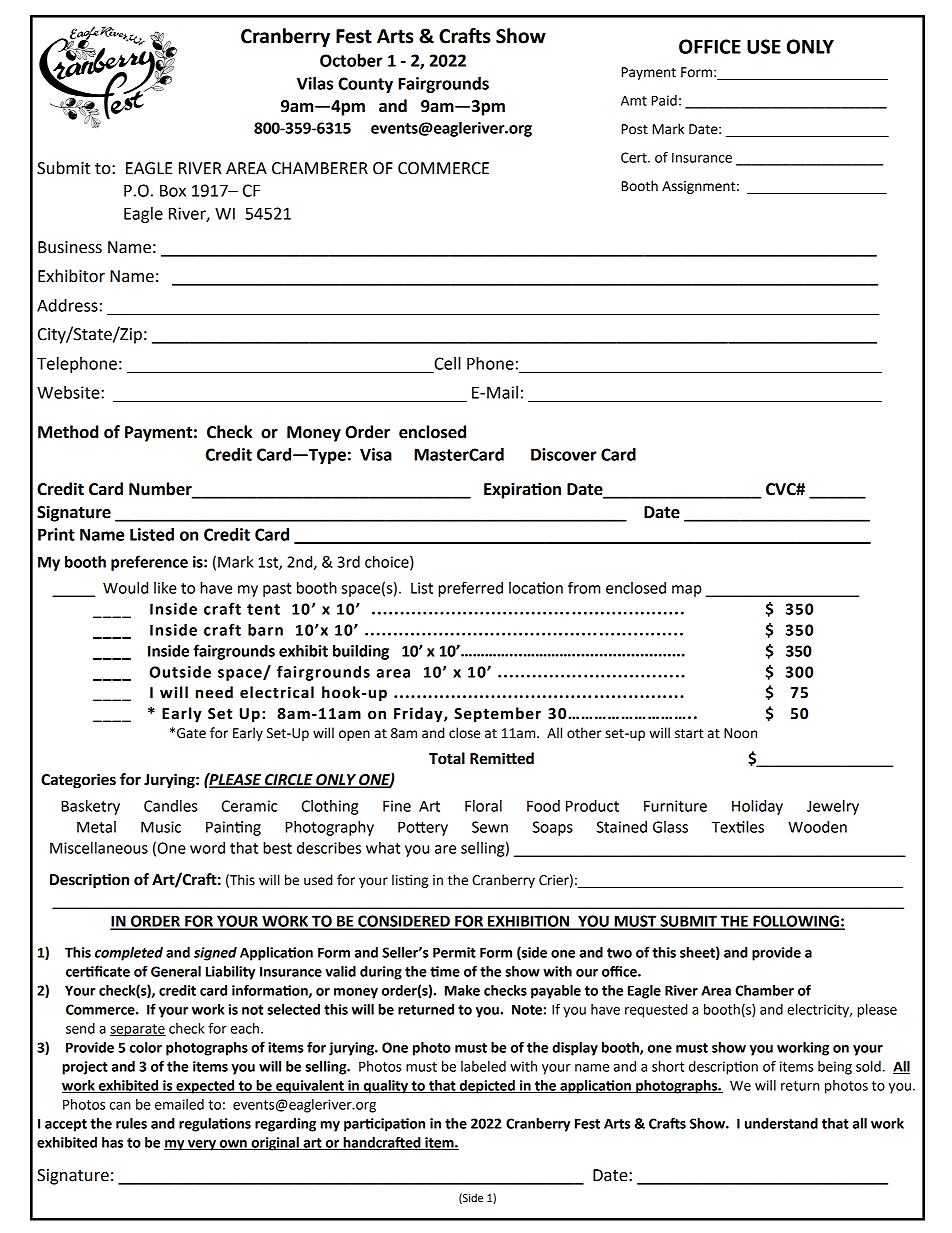 This document has width=952, height=1233. What do you see at coordinates (173, 190) in the document?
I see `Box` at bounding box center [173, 190].
